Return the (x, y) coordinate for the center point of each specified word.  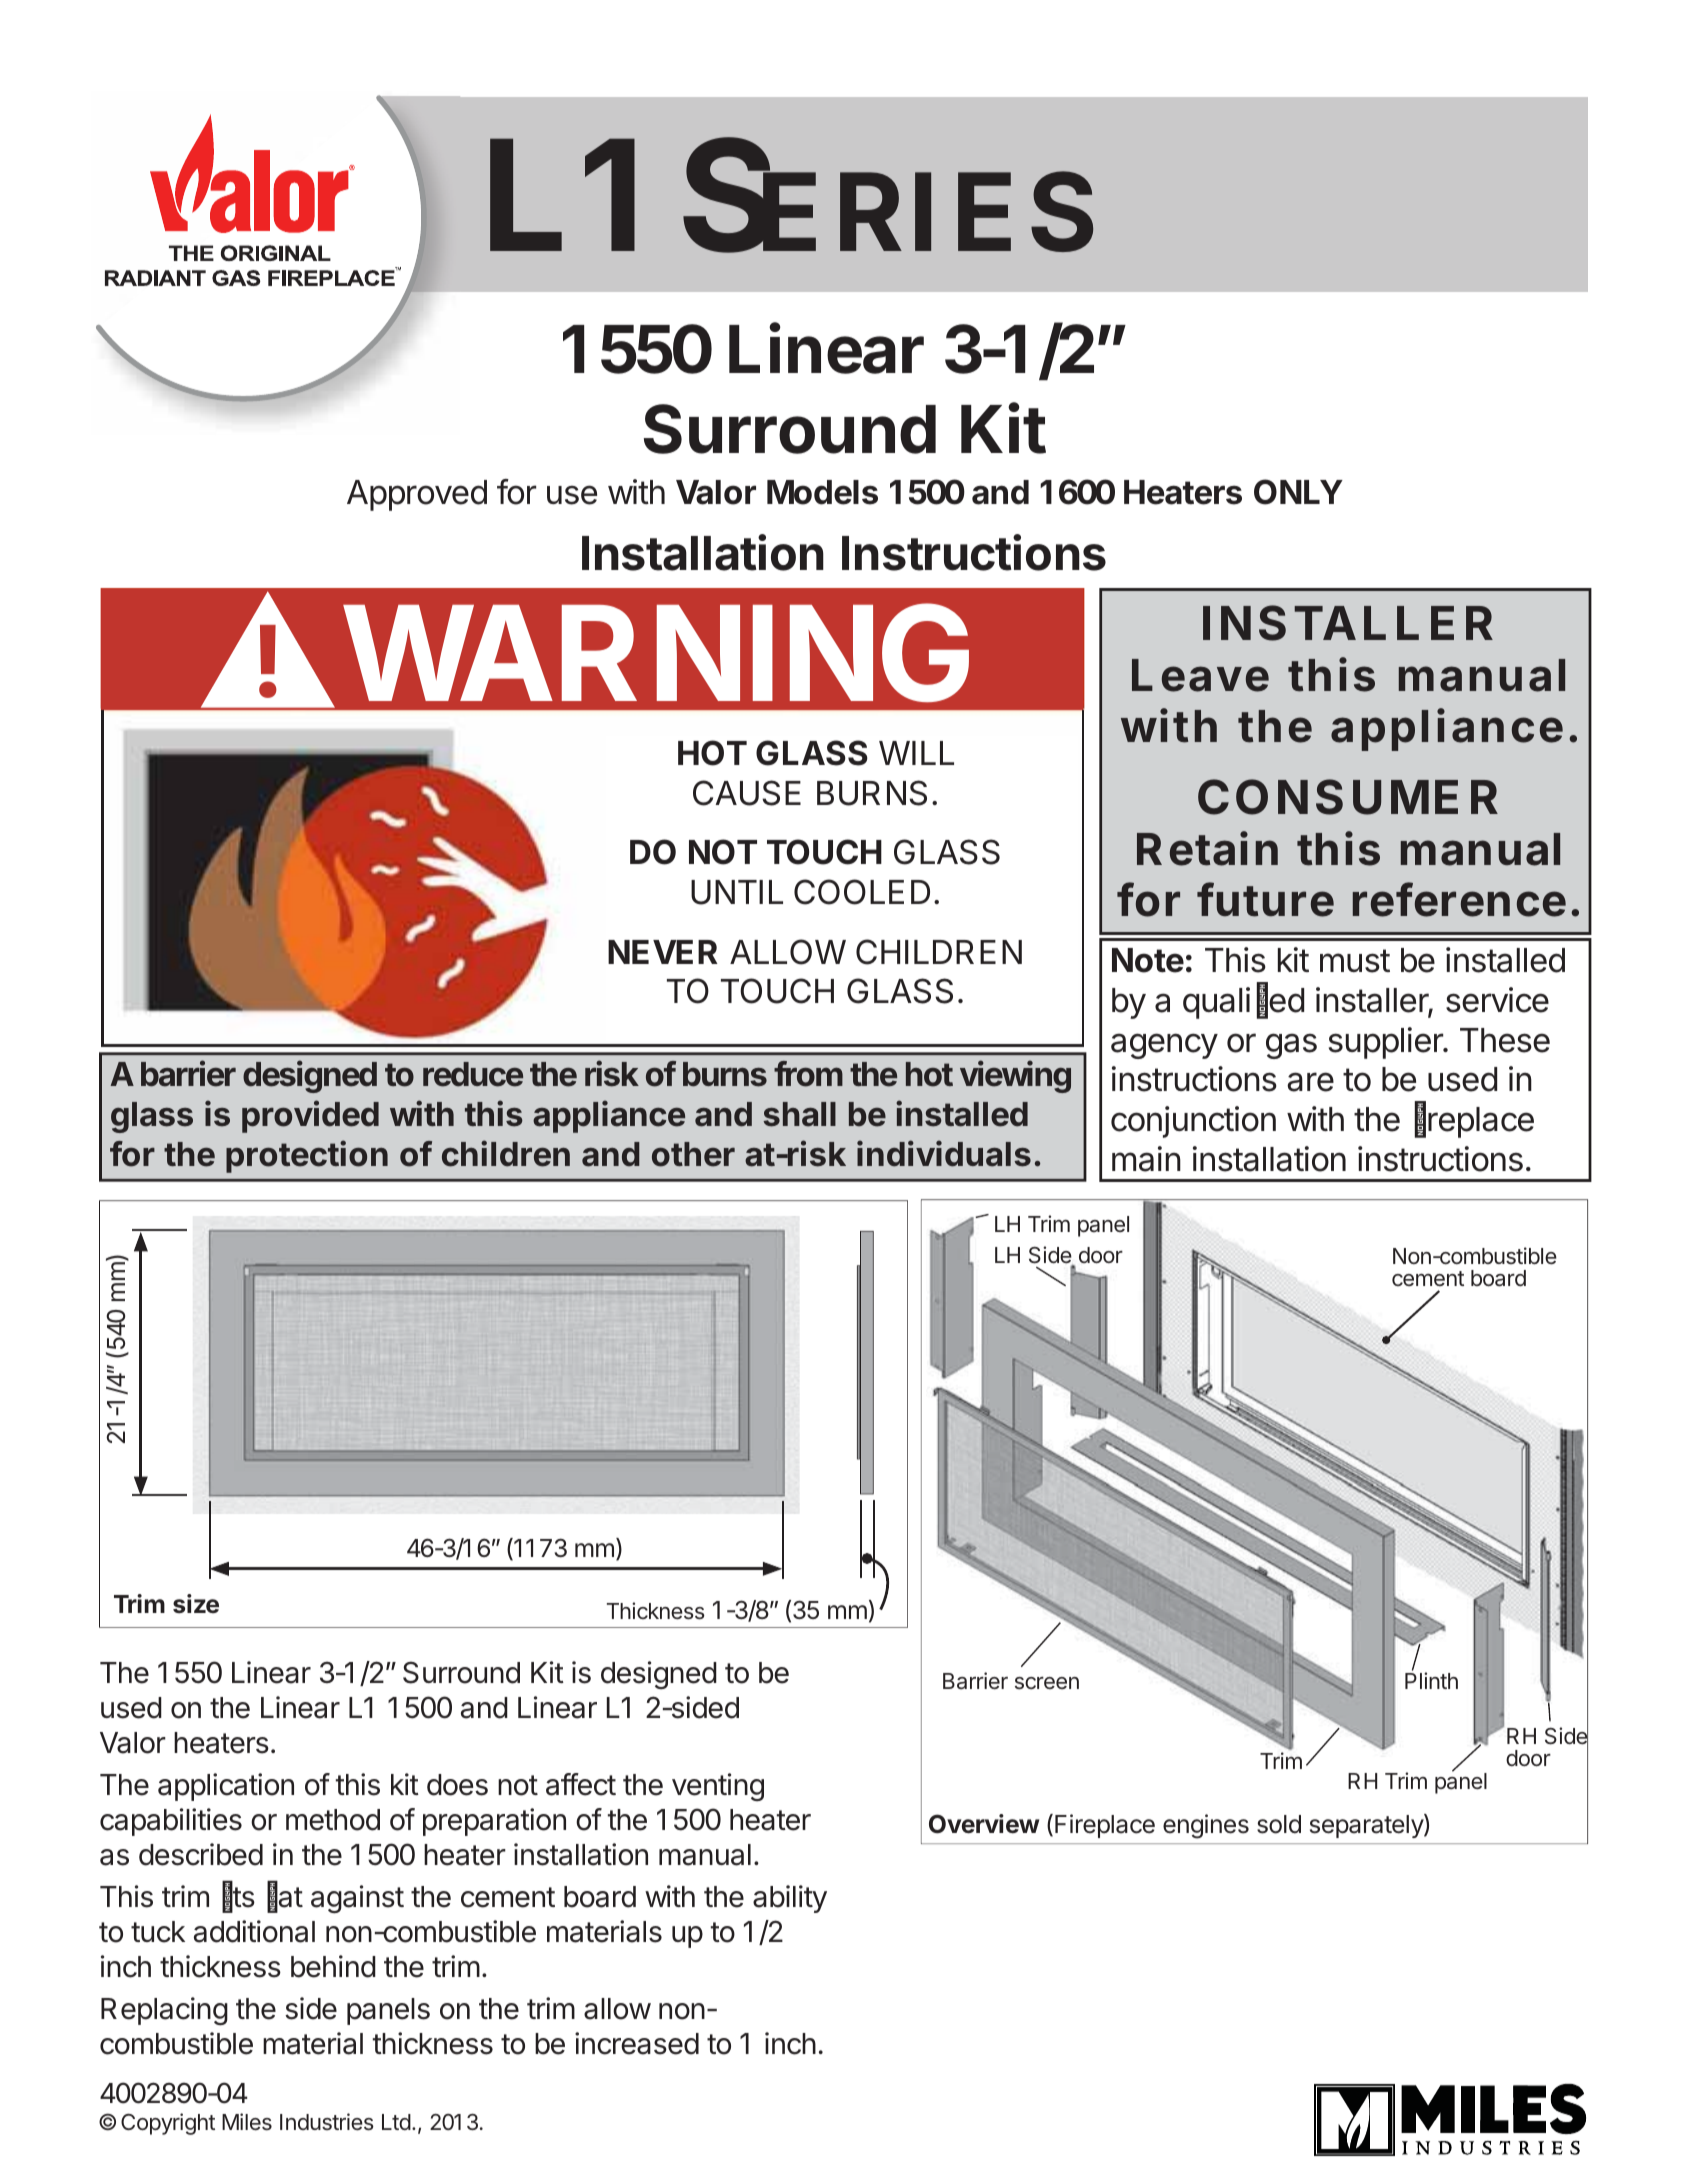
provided (310, 1116)
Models (822, 492)
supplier (1387, 1043)
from (808, 1074)
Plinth (1431, 1680)
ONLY (1298, 492)
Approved (417, 495)
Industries (327, 2122)
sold (1279, 1824)
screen (1047, 1683)
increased (637, 2043)
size (196, 1604)
